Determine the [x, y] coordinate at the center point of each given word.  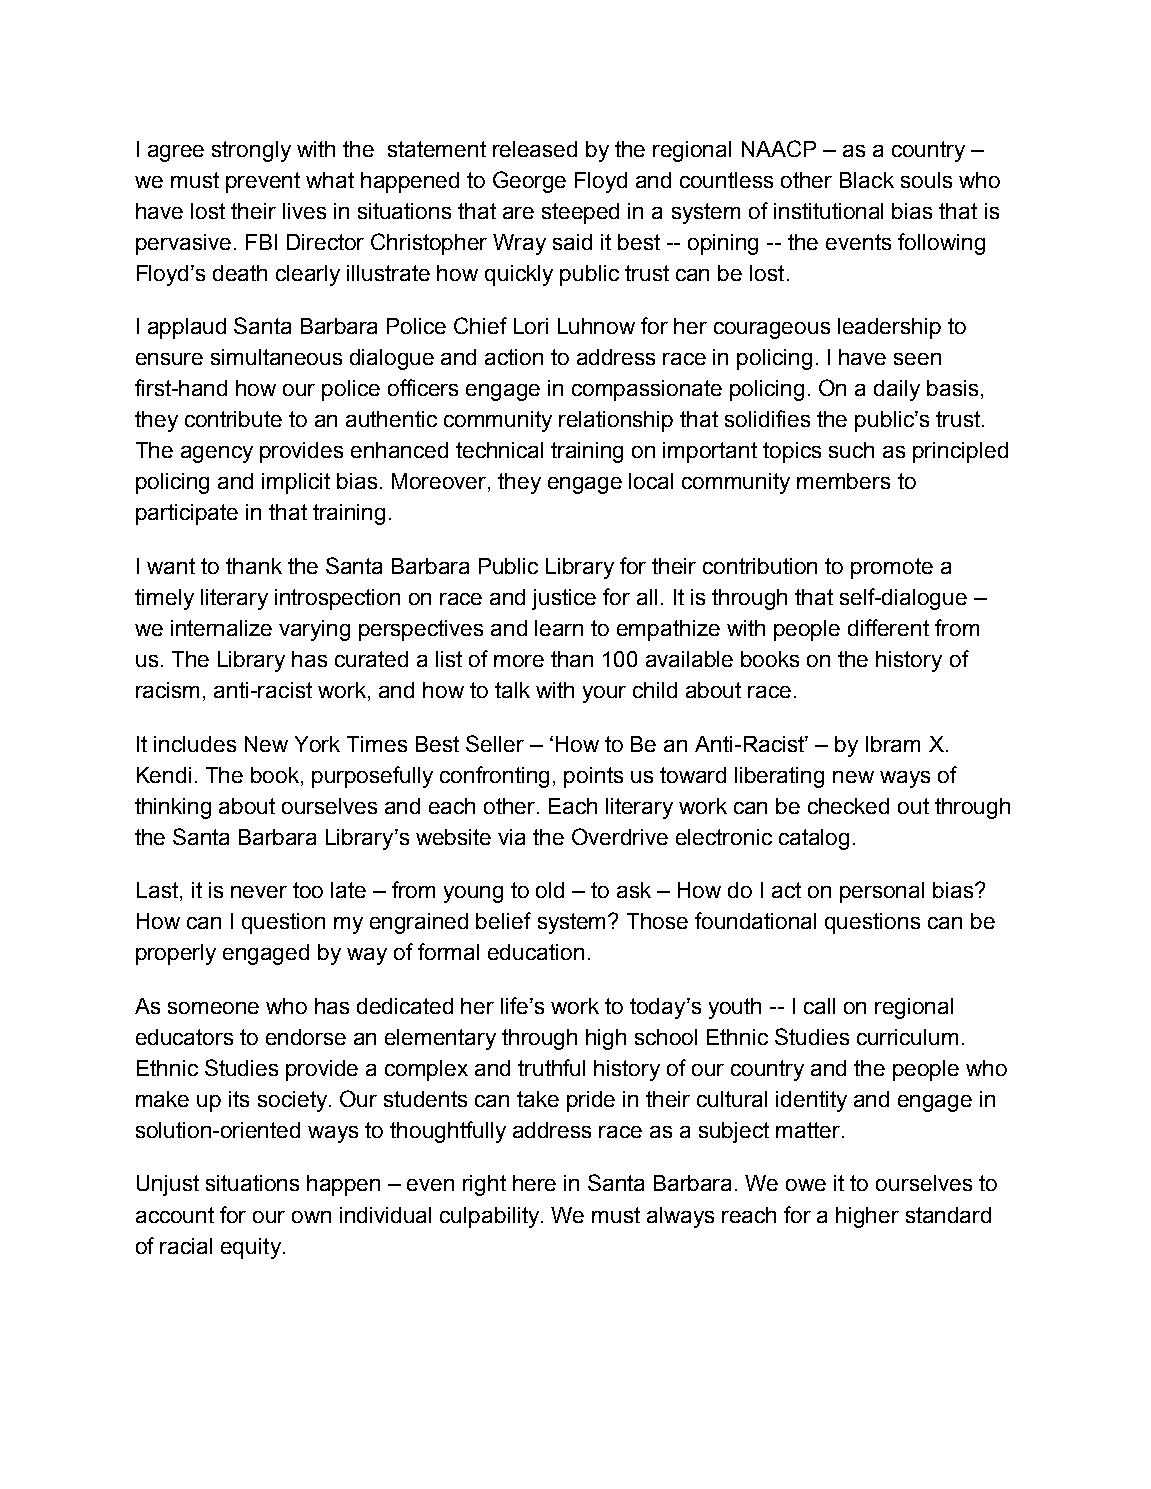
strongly [251, 151]
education [536, 952]
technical [499, 450]
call [819, 1006]
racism [167, 690]
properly [176, 954]
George [529, 182]
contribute [233, 419]
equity [251, 1248]
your [604, 694]
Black [867, 180]
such [851, 450]
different [888, 627]
